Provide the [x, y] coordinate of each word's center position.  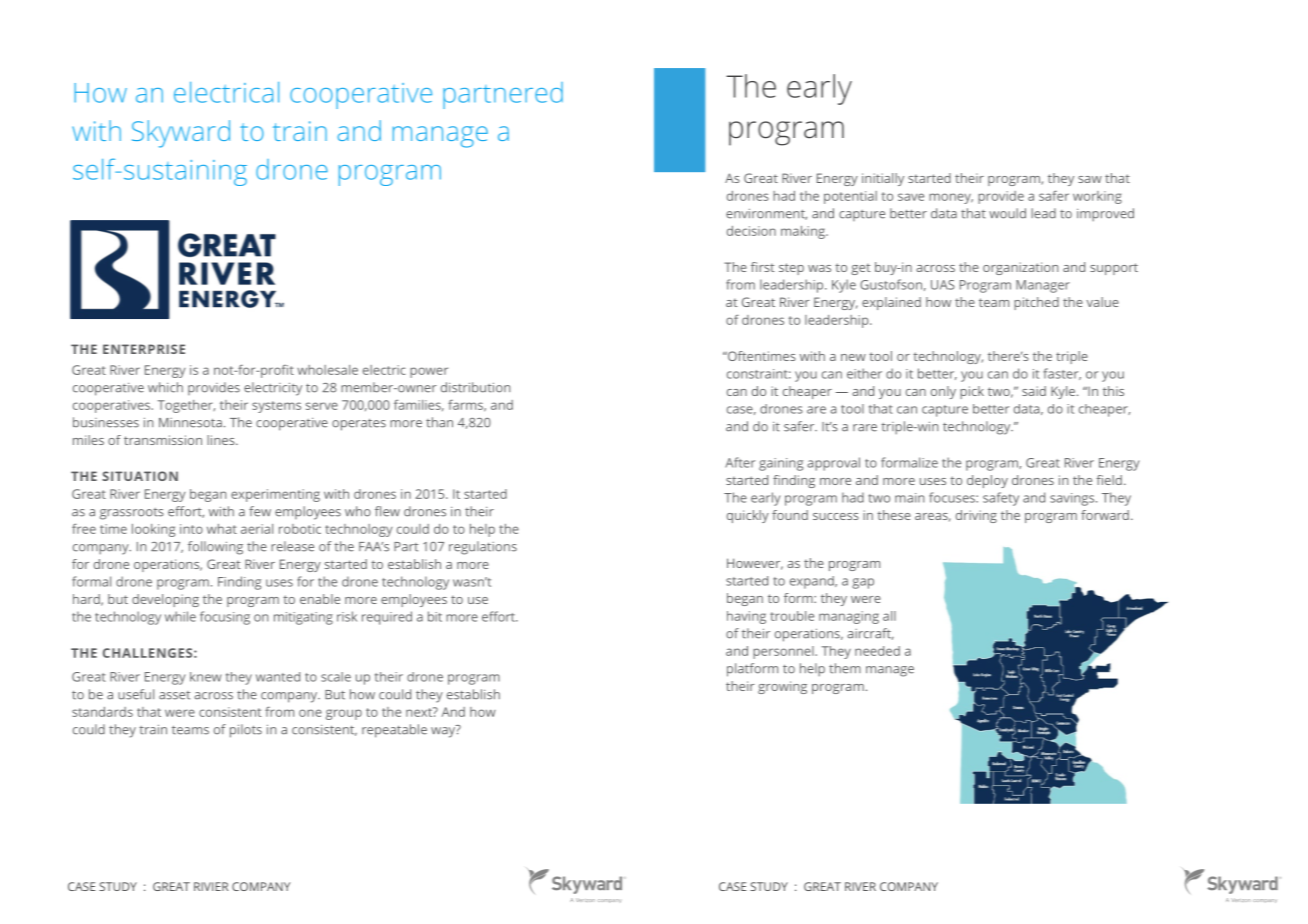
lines [222, 440]
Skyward [181, 134]
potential [850, 197]
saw [1090, 179]
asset [174, 695]
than [439, 422]
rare [865, 428]
